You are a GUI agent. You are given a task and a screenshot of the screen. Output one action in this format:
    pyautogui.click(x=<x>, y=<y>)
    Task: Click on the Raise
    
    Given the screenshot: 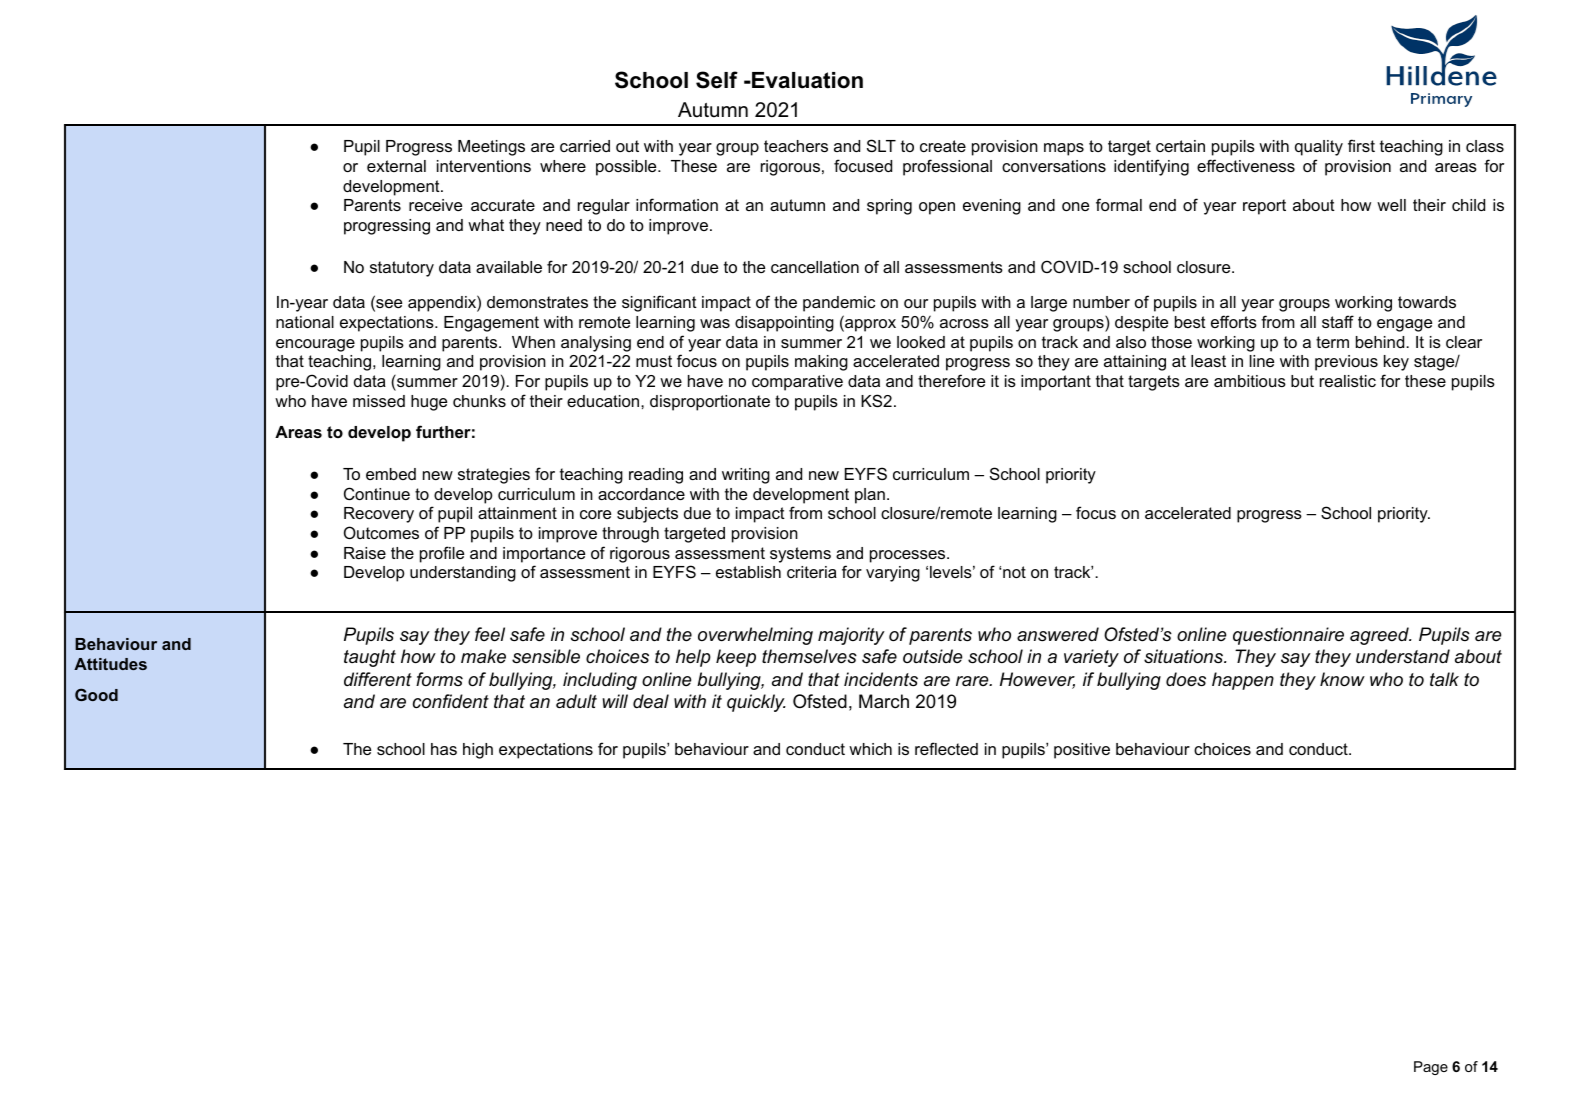 What is the action you would take?
    pyautogui.click(x=365, y=553)
